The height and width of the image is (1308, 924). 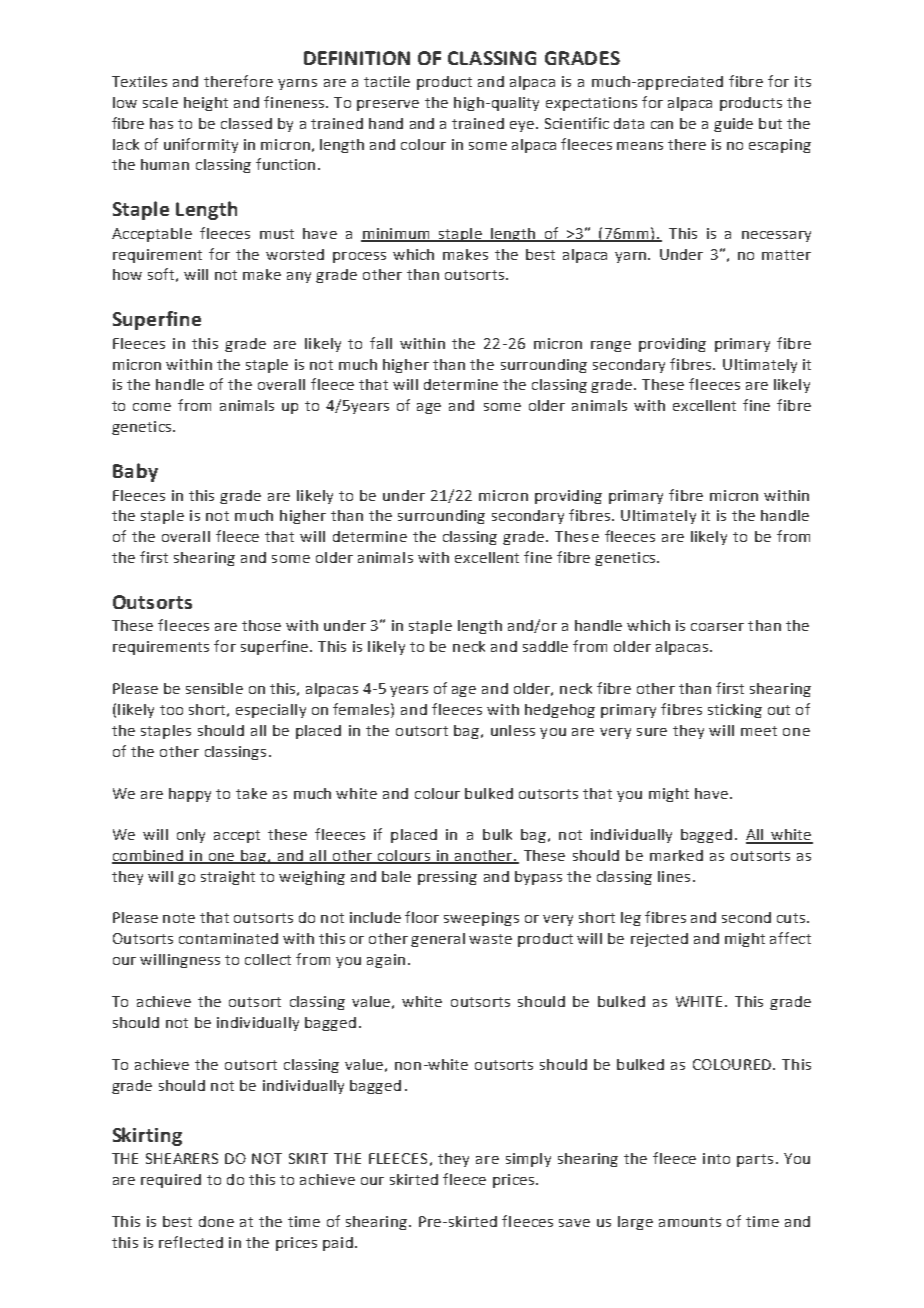 I want to click on height, so click(x=206, y=104).
